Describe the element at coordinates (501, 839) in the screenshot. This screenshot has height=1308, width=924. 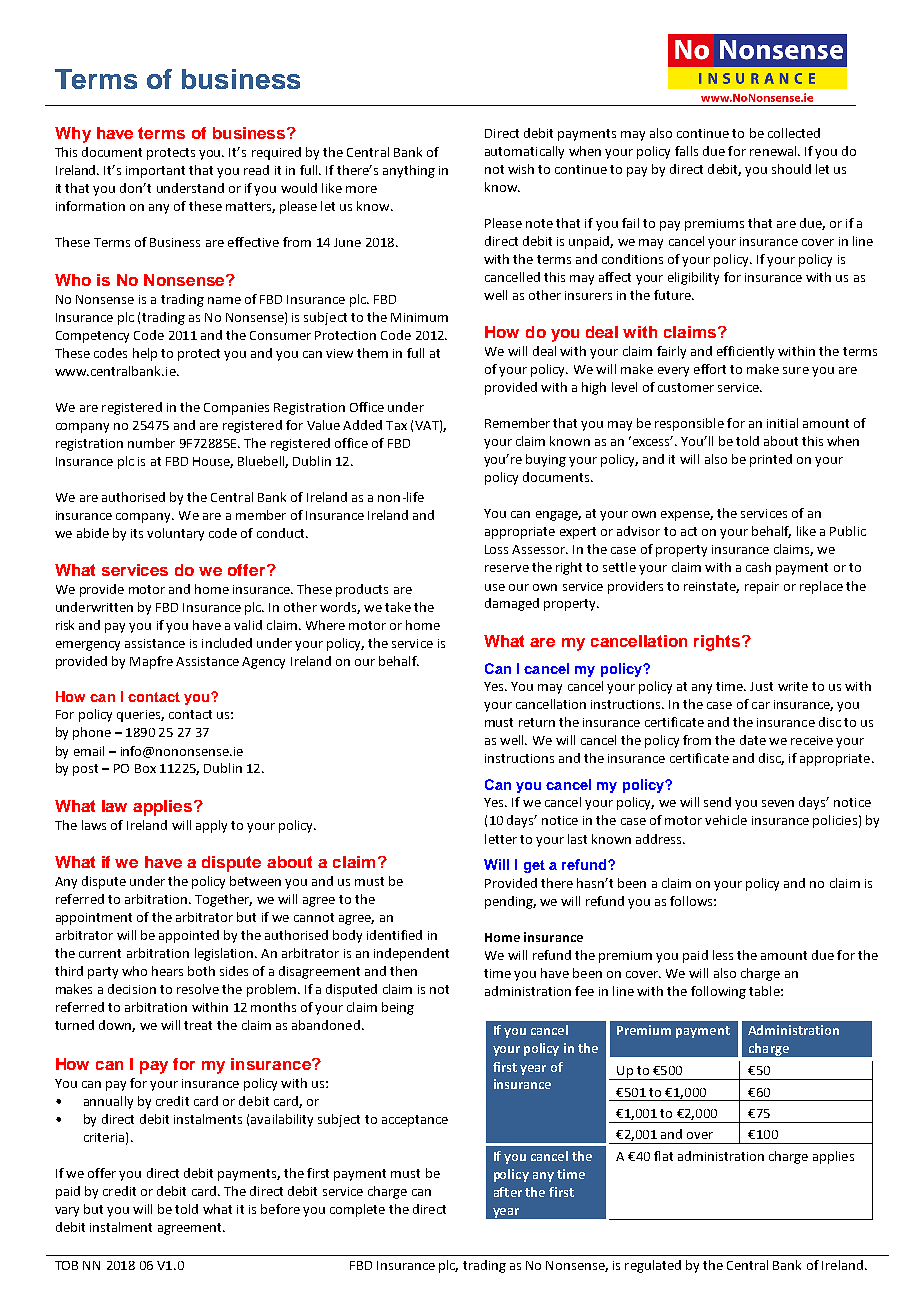
I see `letter` at that location.
